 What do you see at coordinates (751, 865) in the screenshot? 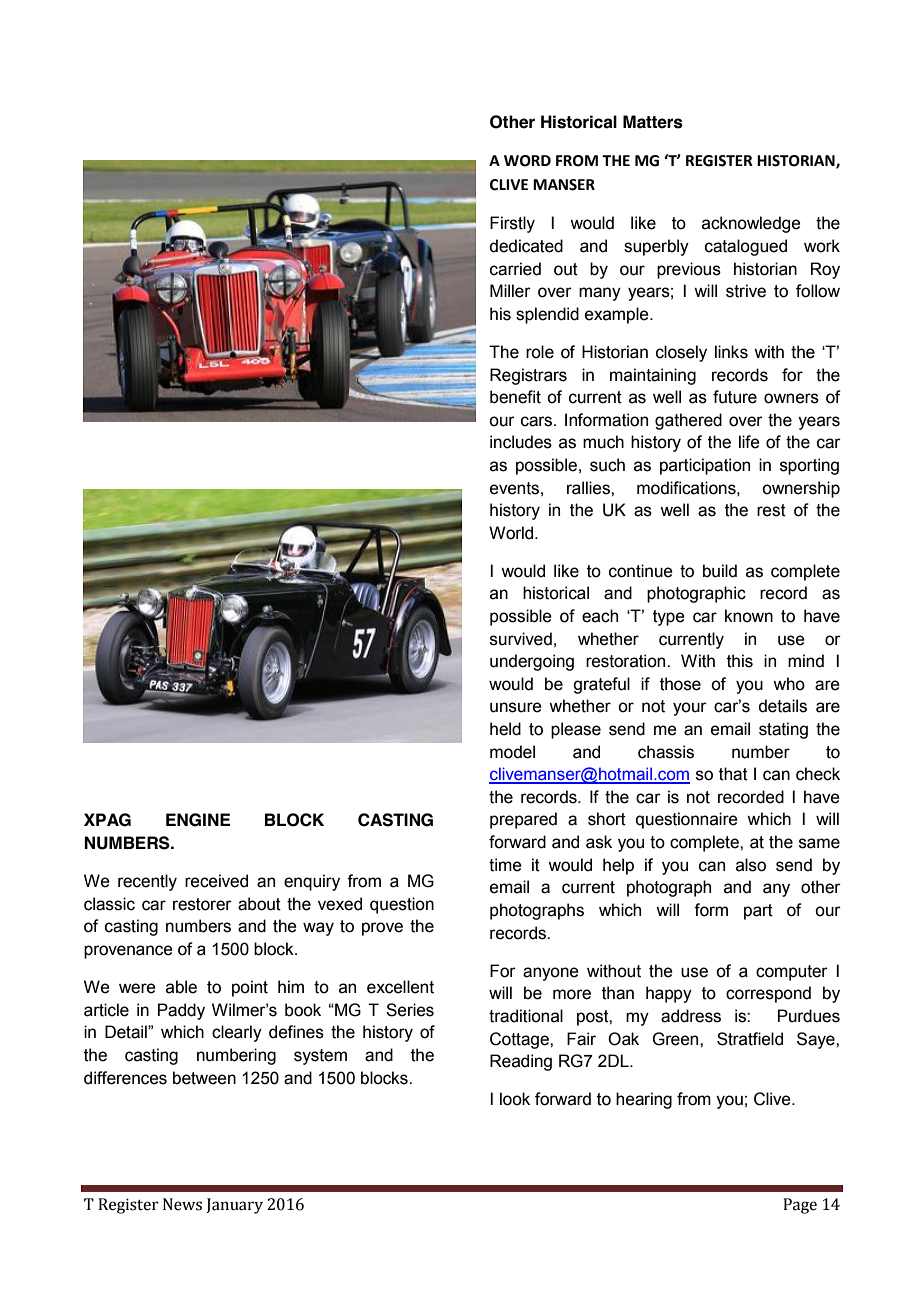
I see `also` at bounding box center [751, 865].
